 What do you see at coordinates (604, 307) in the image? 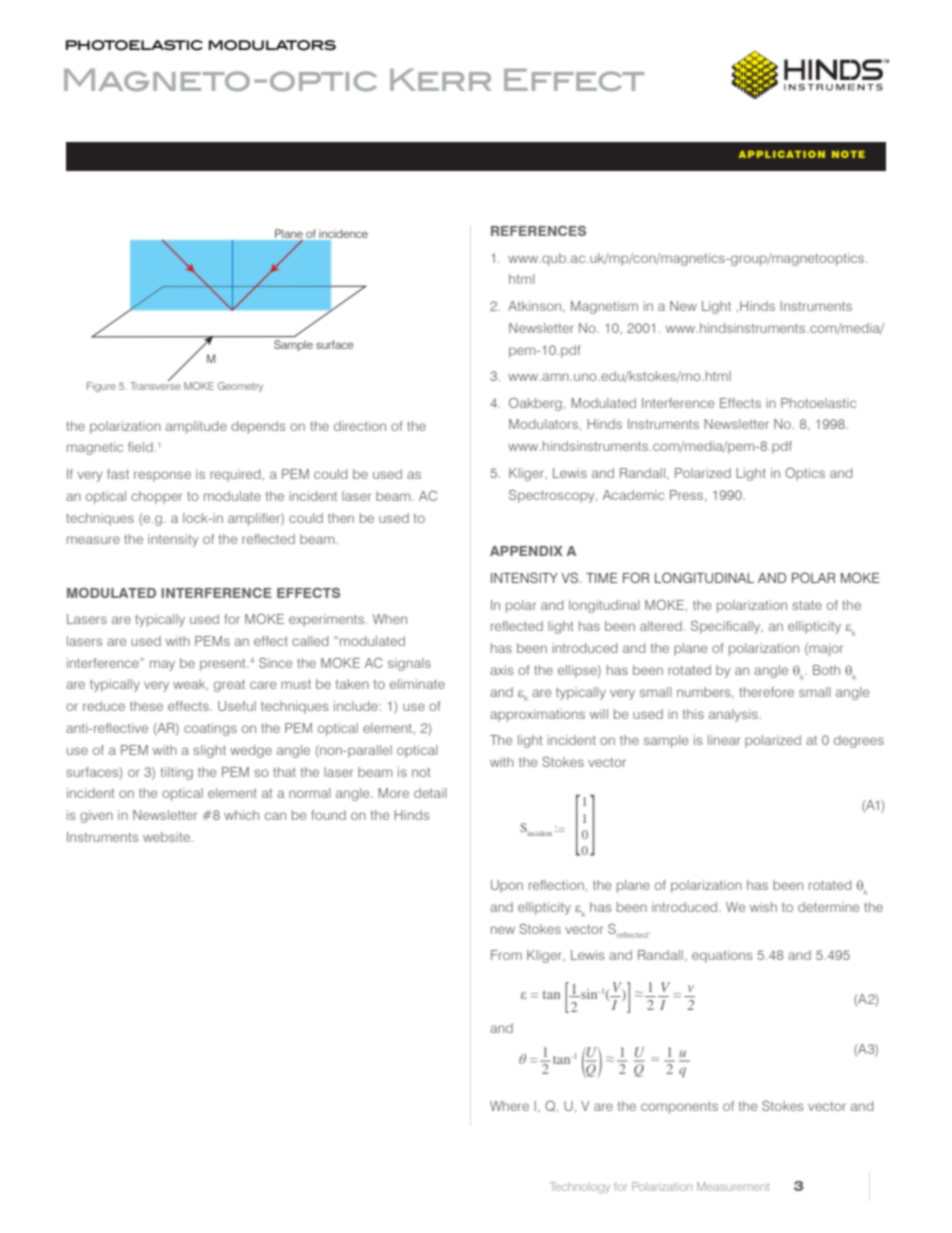
I see `Magnetism` at bounding box center [604, 307].
